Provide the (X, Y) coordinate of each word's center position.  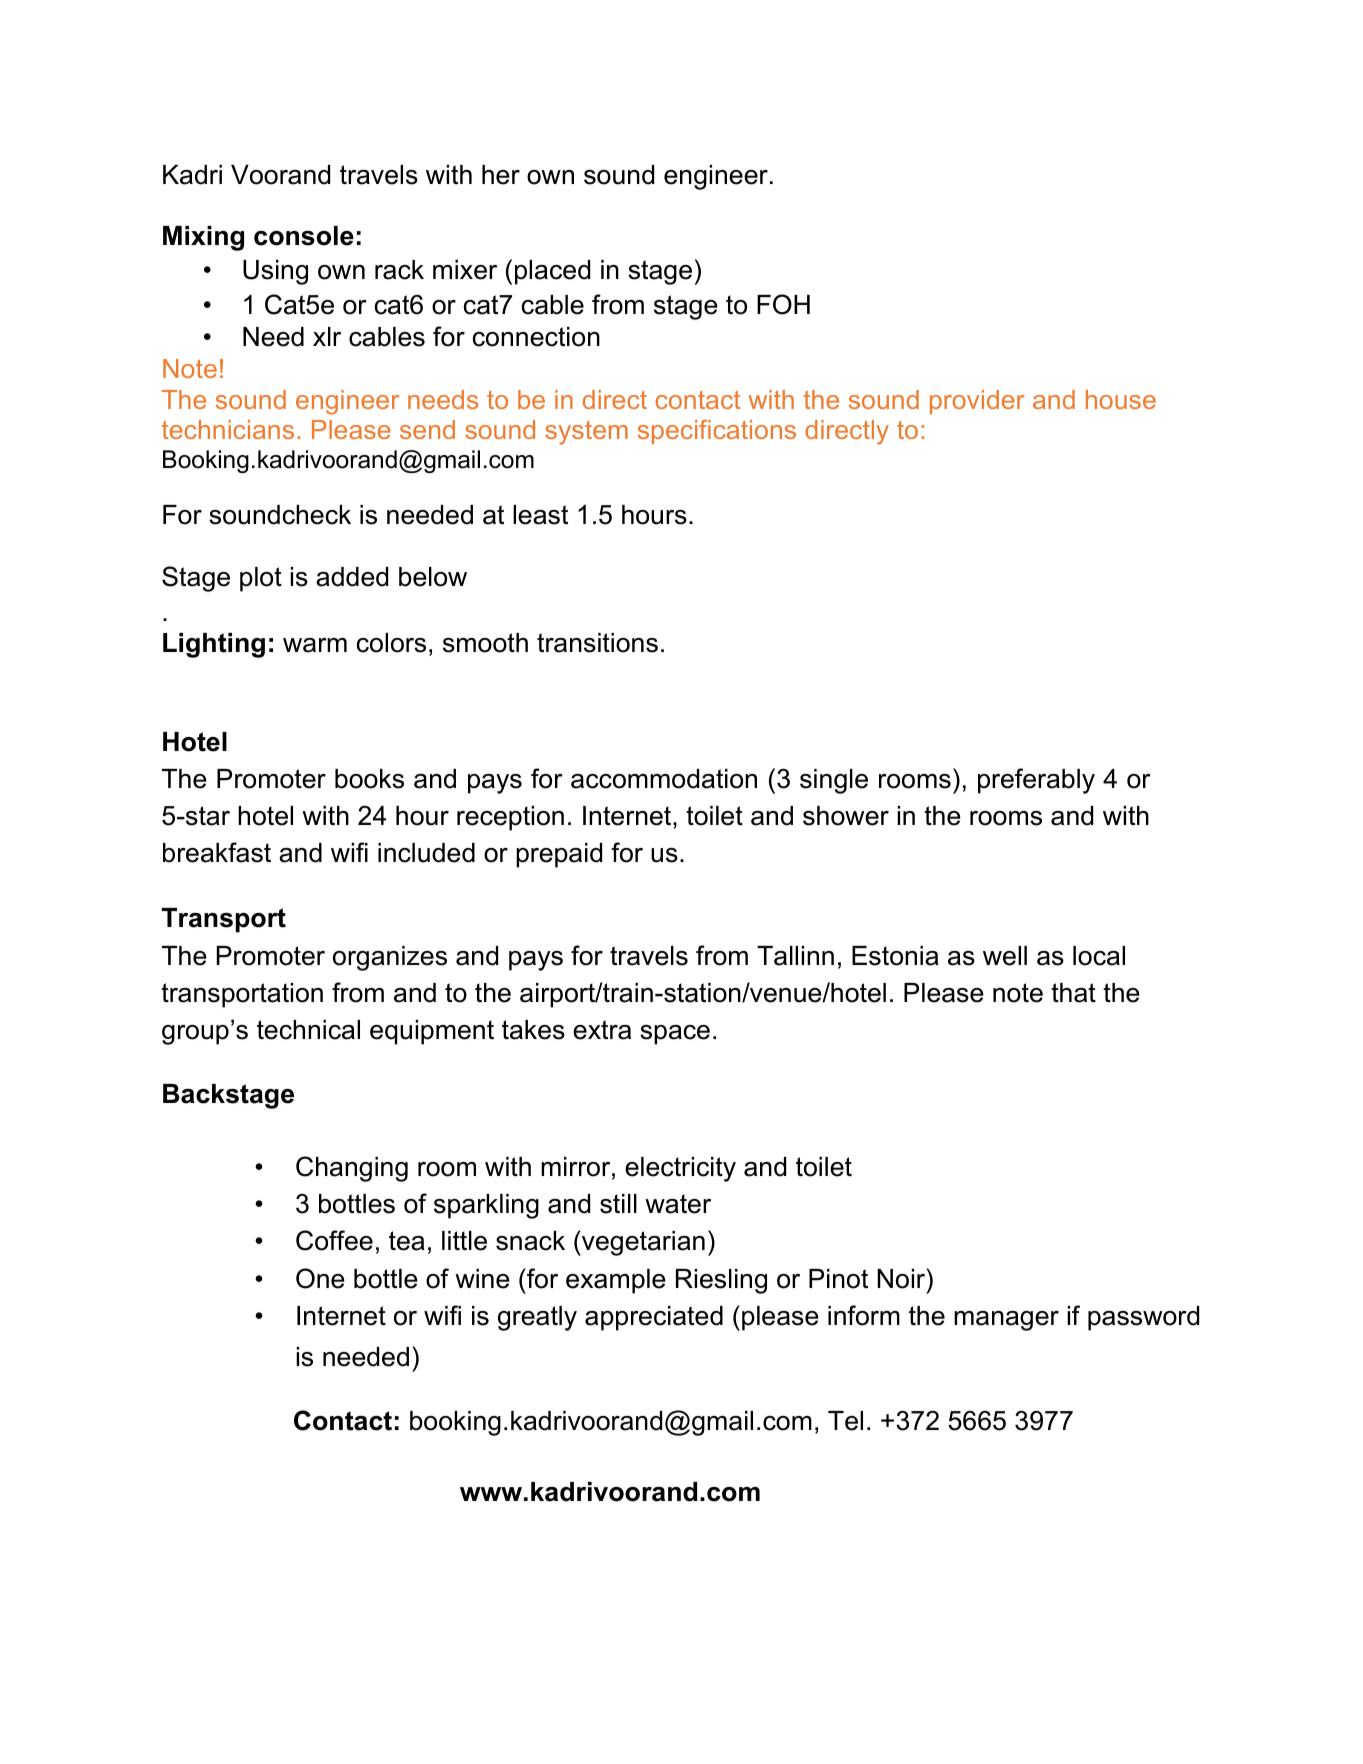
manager (1006, 1321)
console (304, 236)
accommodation (664, 779)
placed (552, 272)
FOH (783, 304)
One (320, 1278)
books (369, 779)
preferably (1036, 781)
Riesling (721, 1281)
